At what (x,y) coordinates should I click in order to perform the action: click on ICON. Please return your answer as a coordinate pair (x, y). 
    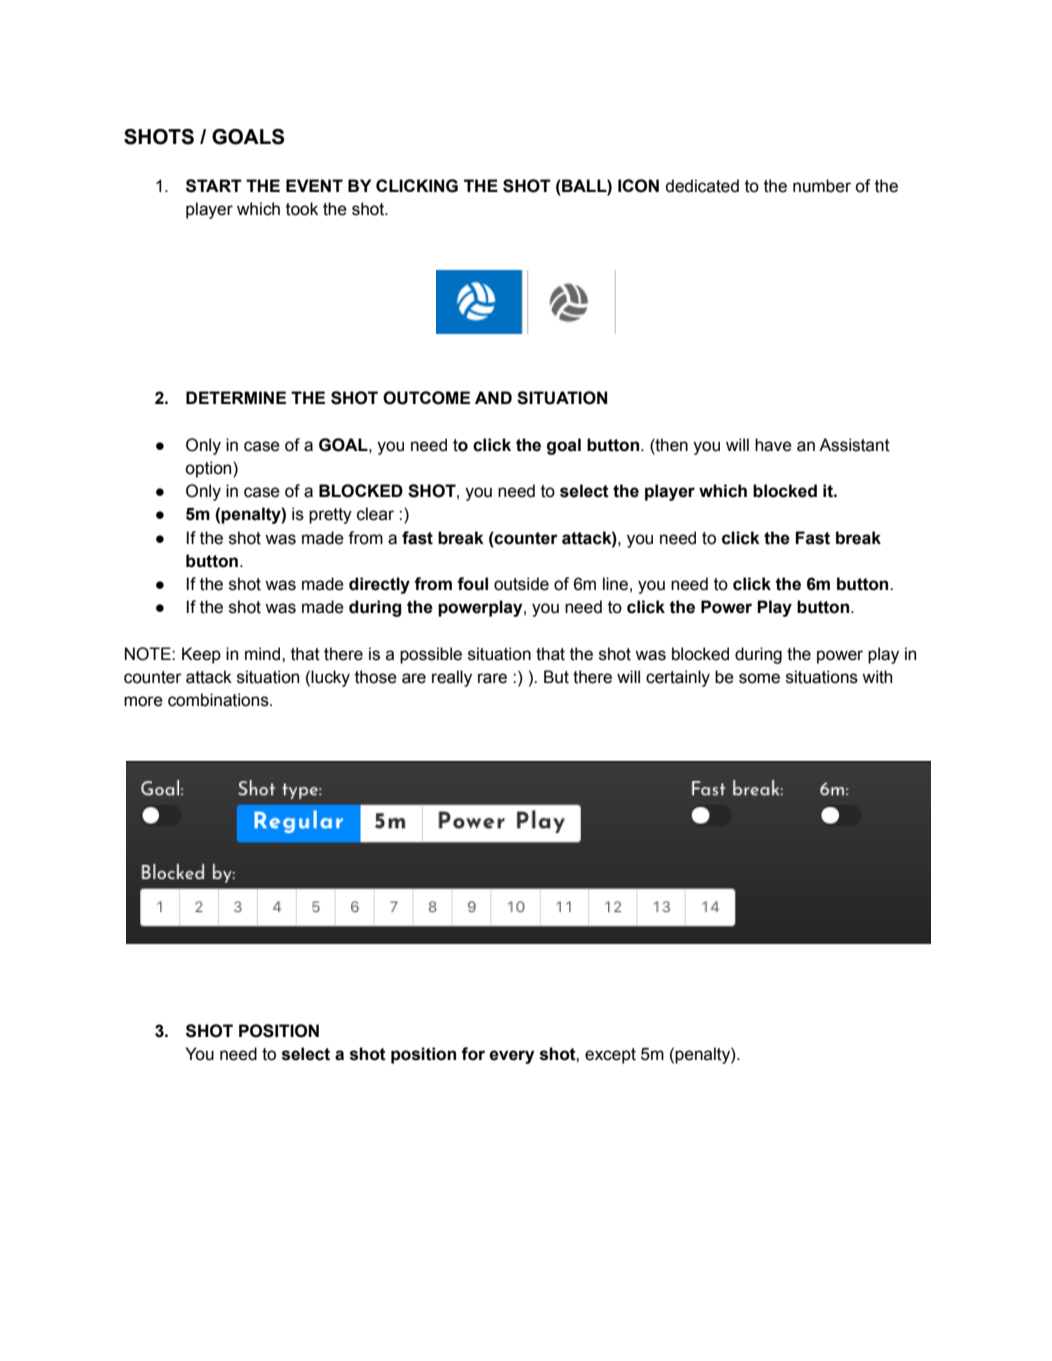
    Looking at the image, I should click on (638, 186).
